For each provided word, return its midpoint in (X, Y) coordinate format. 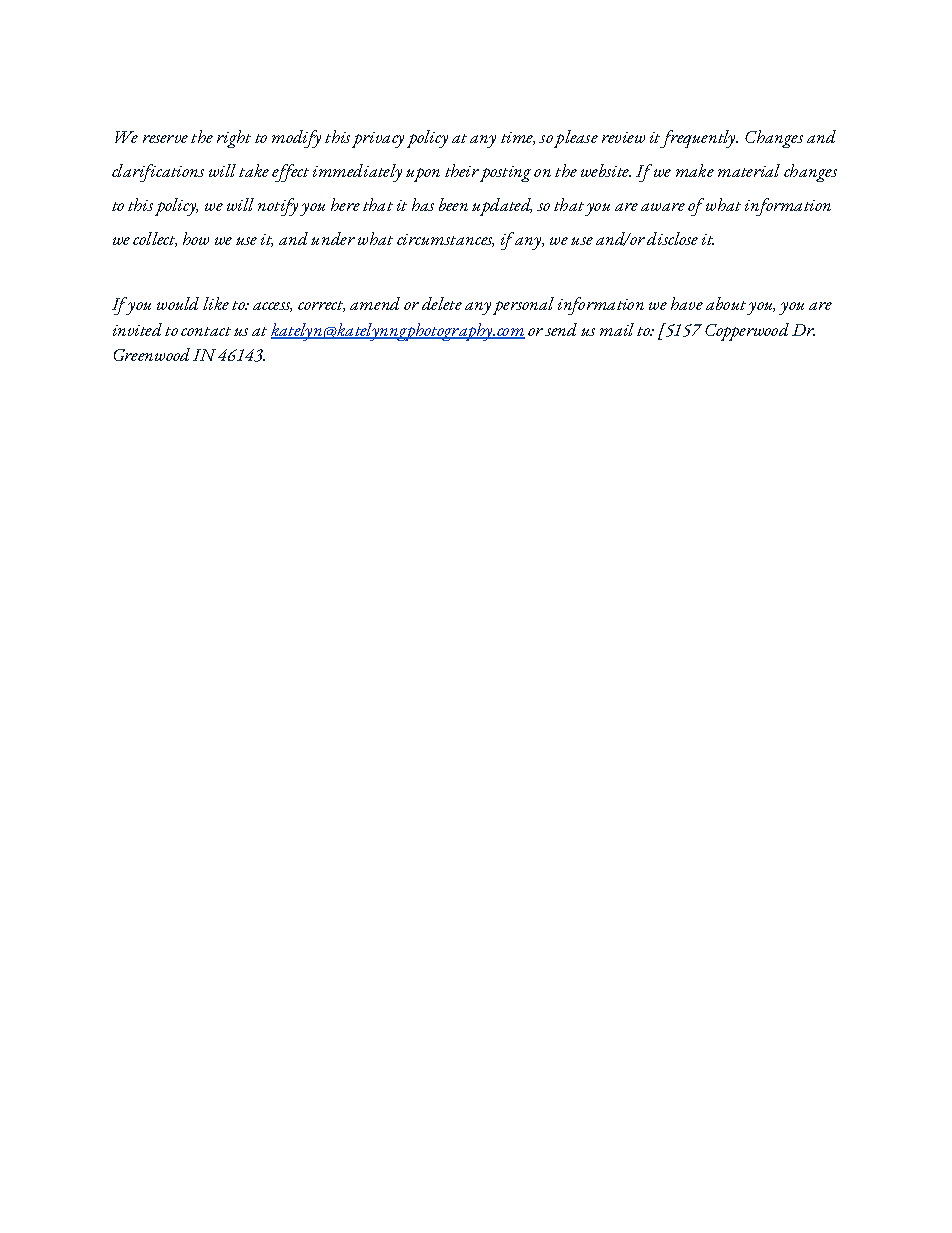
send (561, 329)
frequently (698, 139)
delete (442, 303)
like (216, 303)
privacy (378, 140)
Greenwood (152, 354)
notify (279, 207)
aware (663, 207)
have (687, 303)
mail (617, 329)
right (234, 139)
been (453, 204)
